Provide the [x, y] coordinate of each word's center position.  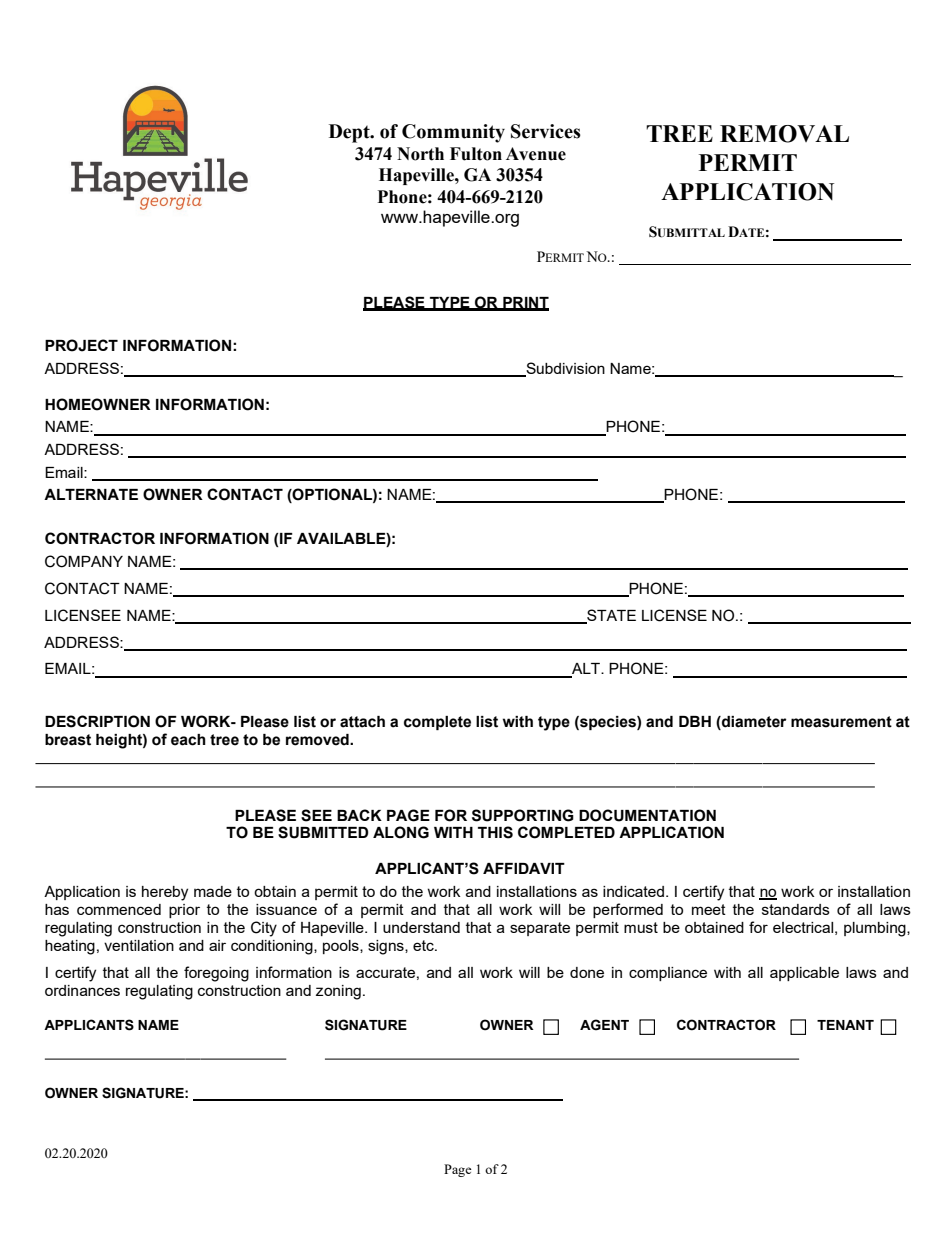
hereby [165, 893]
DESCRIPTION [97, 721]
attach [362, 722]
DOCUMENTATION [647, 815]
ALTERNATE [91, 494]
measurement [841, 722]
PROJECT [81, 345]
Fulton [476, 154]
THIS [495, 832]
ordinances [82, 990]
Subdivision [564, 369]
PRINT [525, 303]
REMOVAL [784, 134]
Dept [350, 133]
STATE [610, 616]
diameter [753, 723]
